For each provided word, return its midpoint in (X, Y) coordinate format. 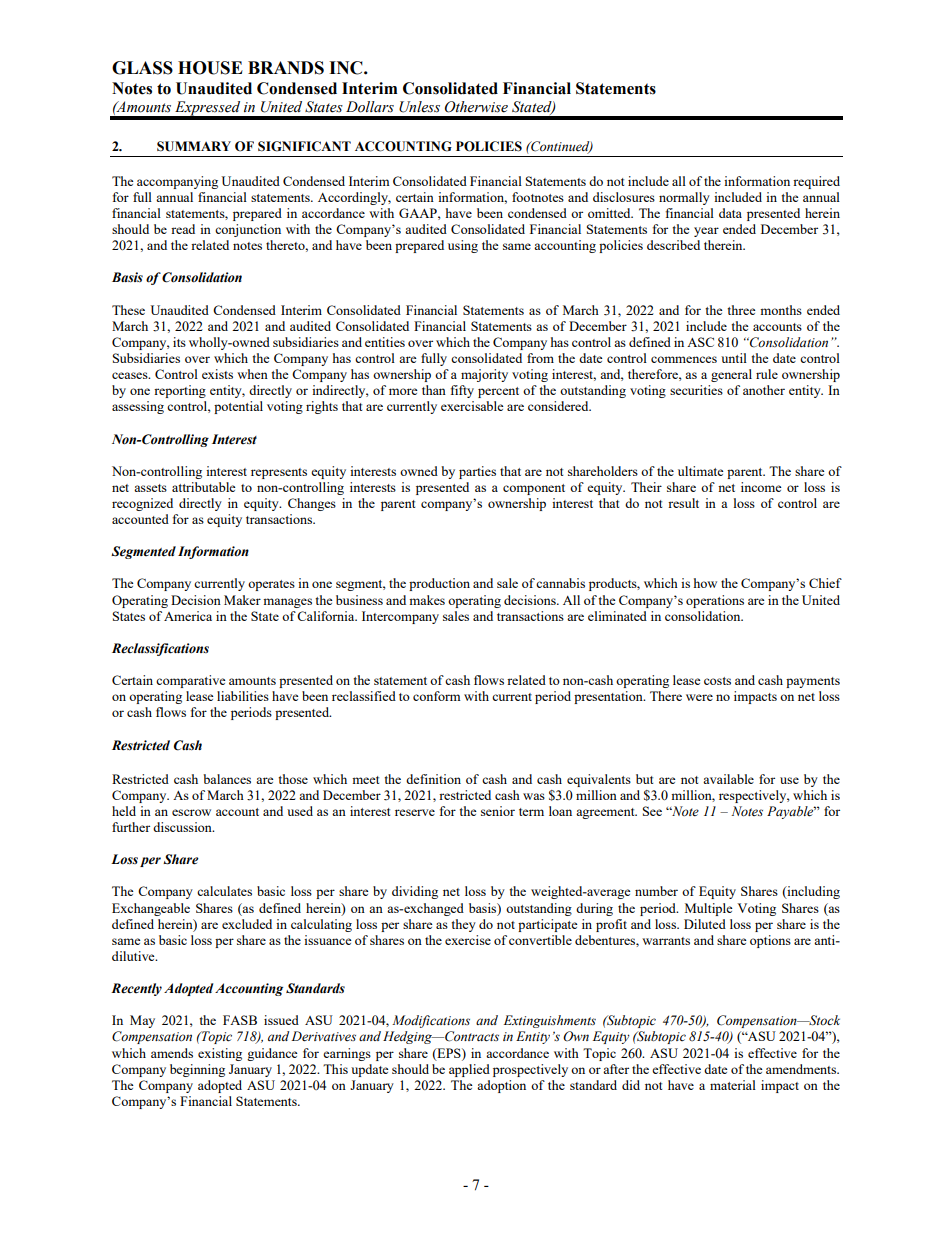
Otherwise (476, 107)
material (733, 1085)
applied (469, 1070)
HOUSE (210, 68)
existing (220, 1054)
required (816, 182)
